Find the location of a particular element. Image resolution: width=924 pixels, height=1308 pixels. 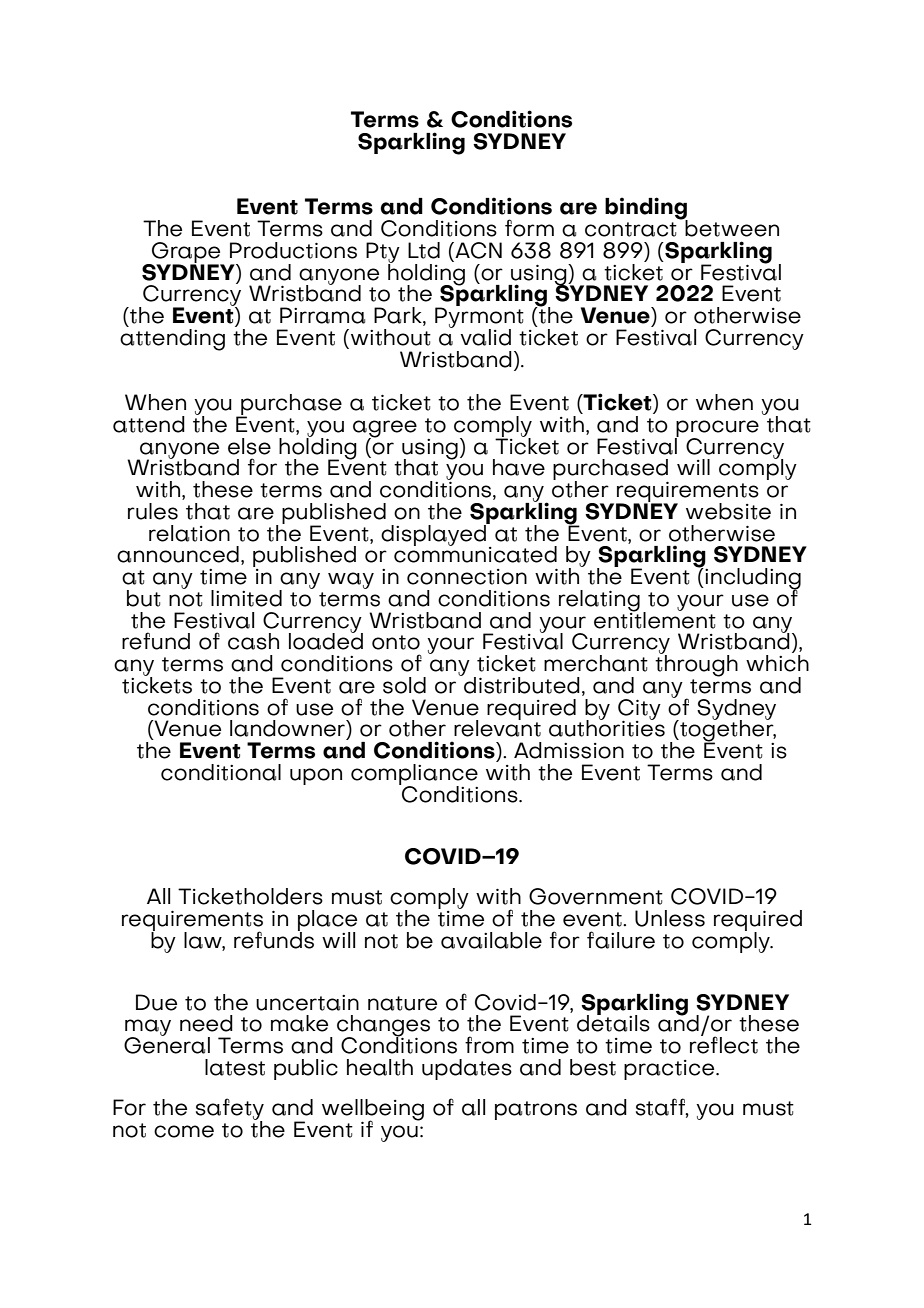

cash is located at coordinates (253, 641).
